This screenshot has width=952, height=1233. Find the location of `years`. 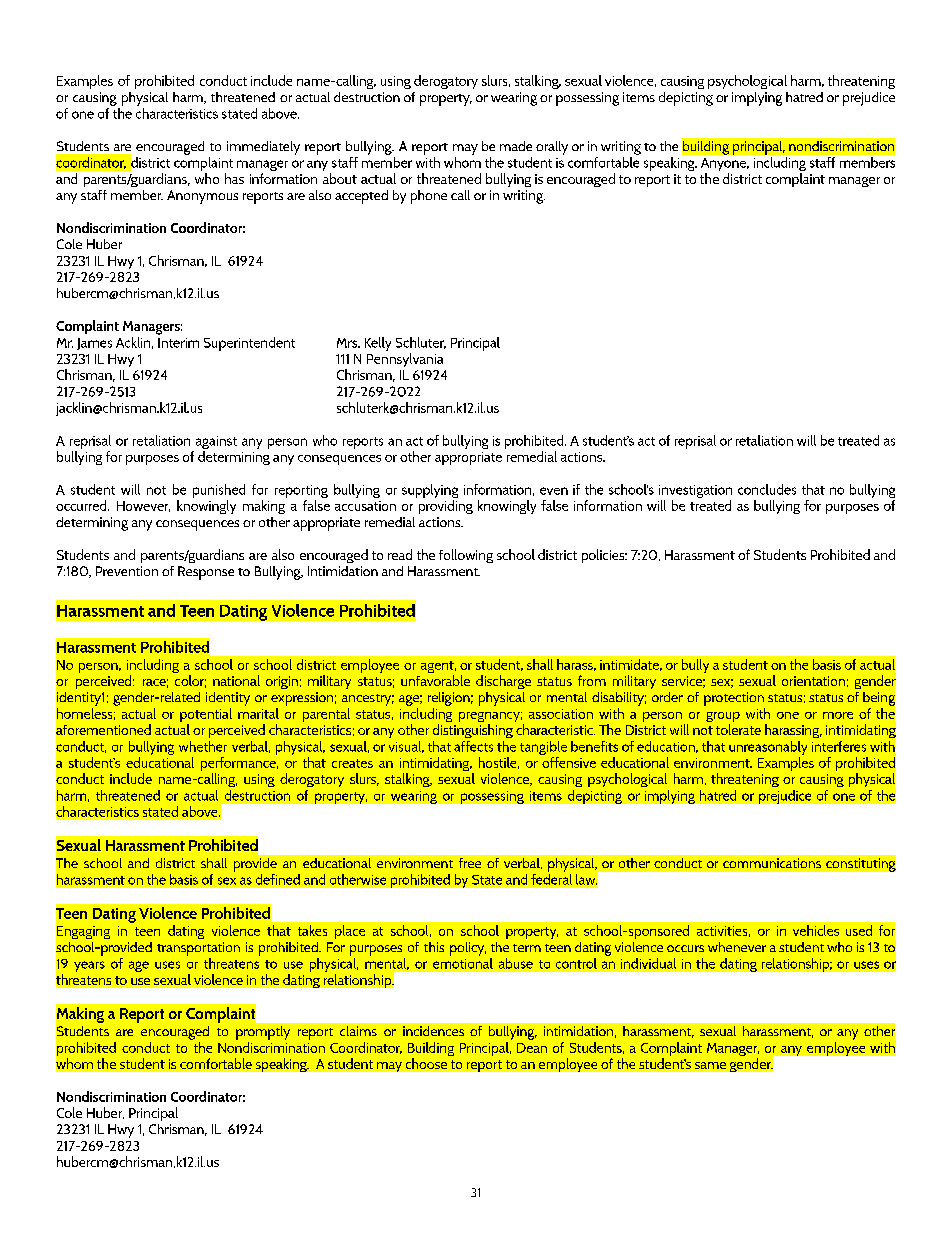

years is located at coordinates (89, 966).
